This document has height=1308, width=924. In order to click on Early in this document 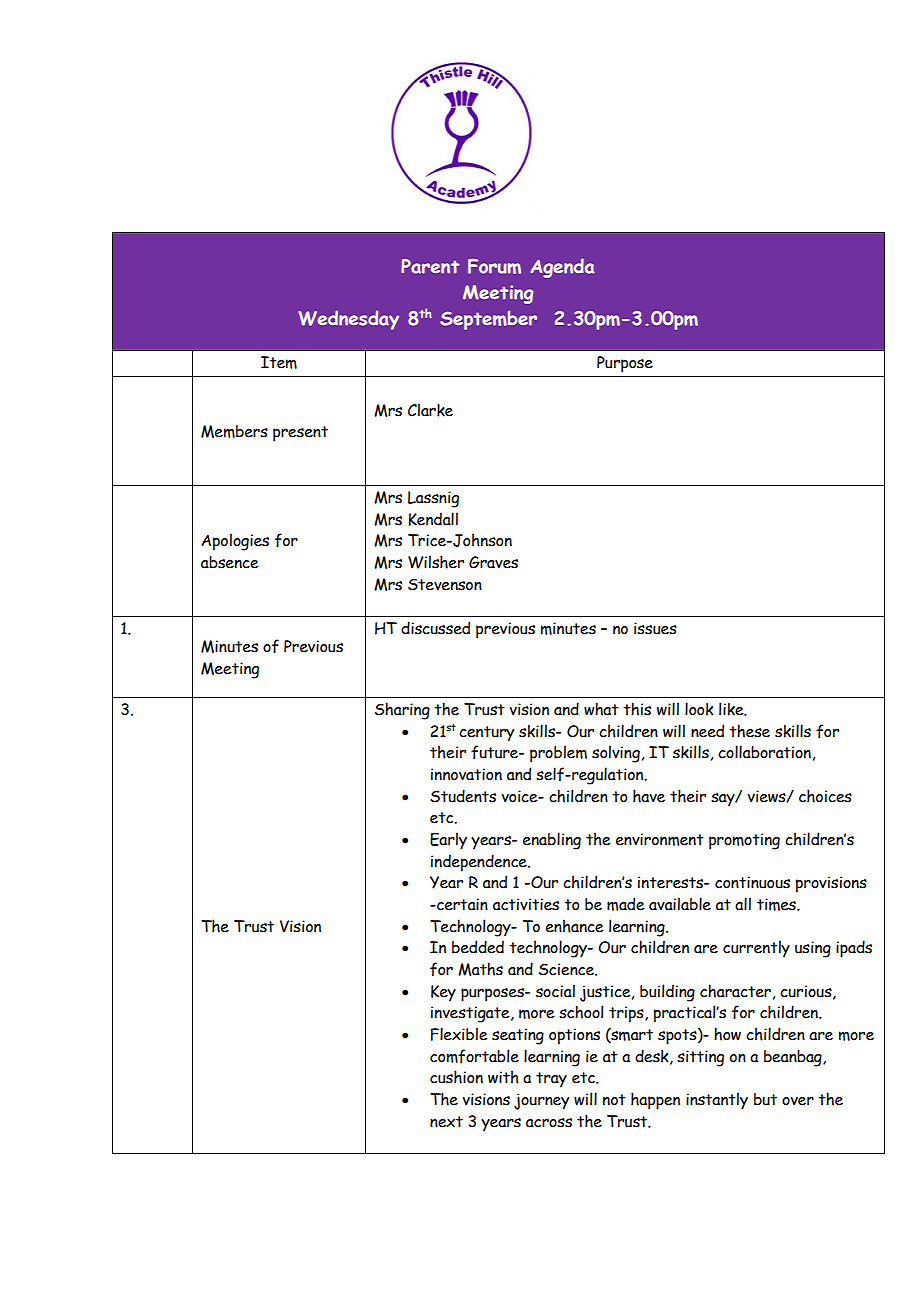, I will do `click(448, 841)`.
